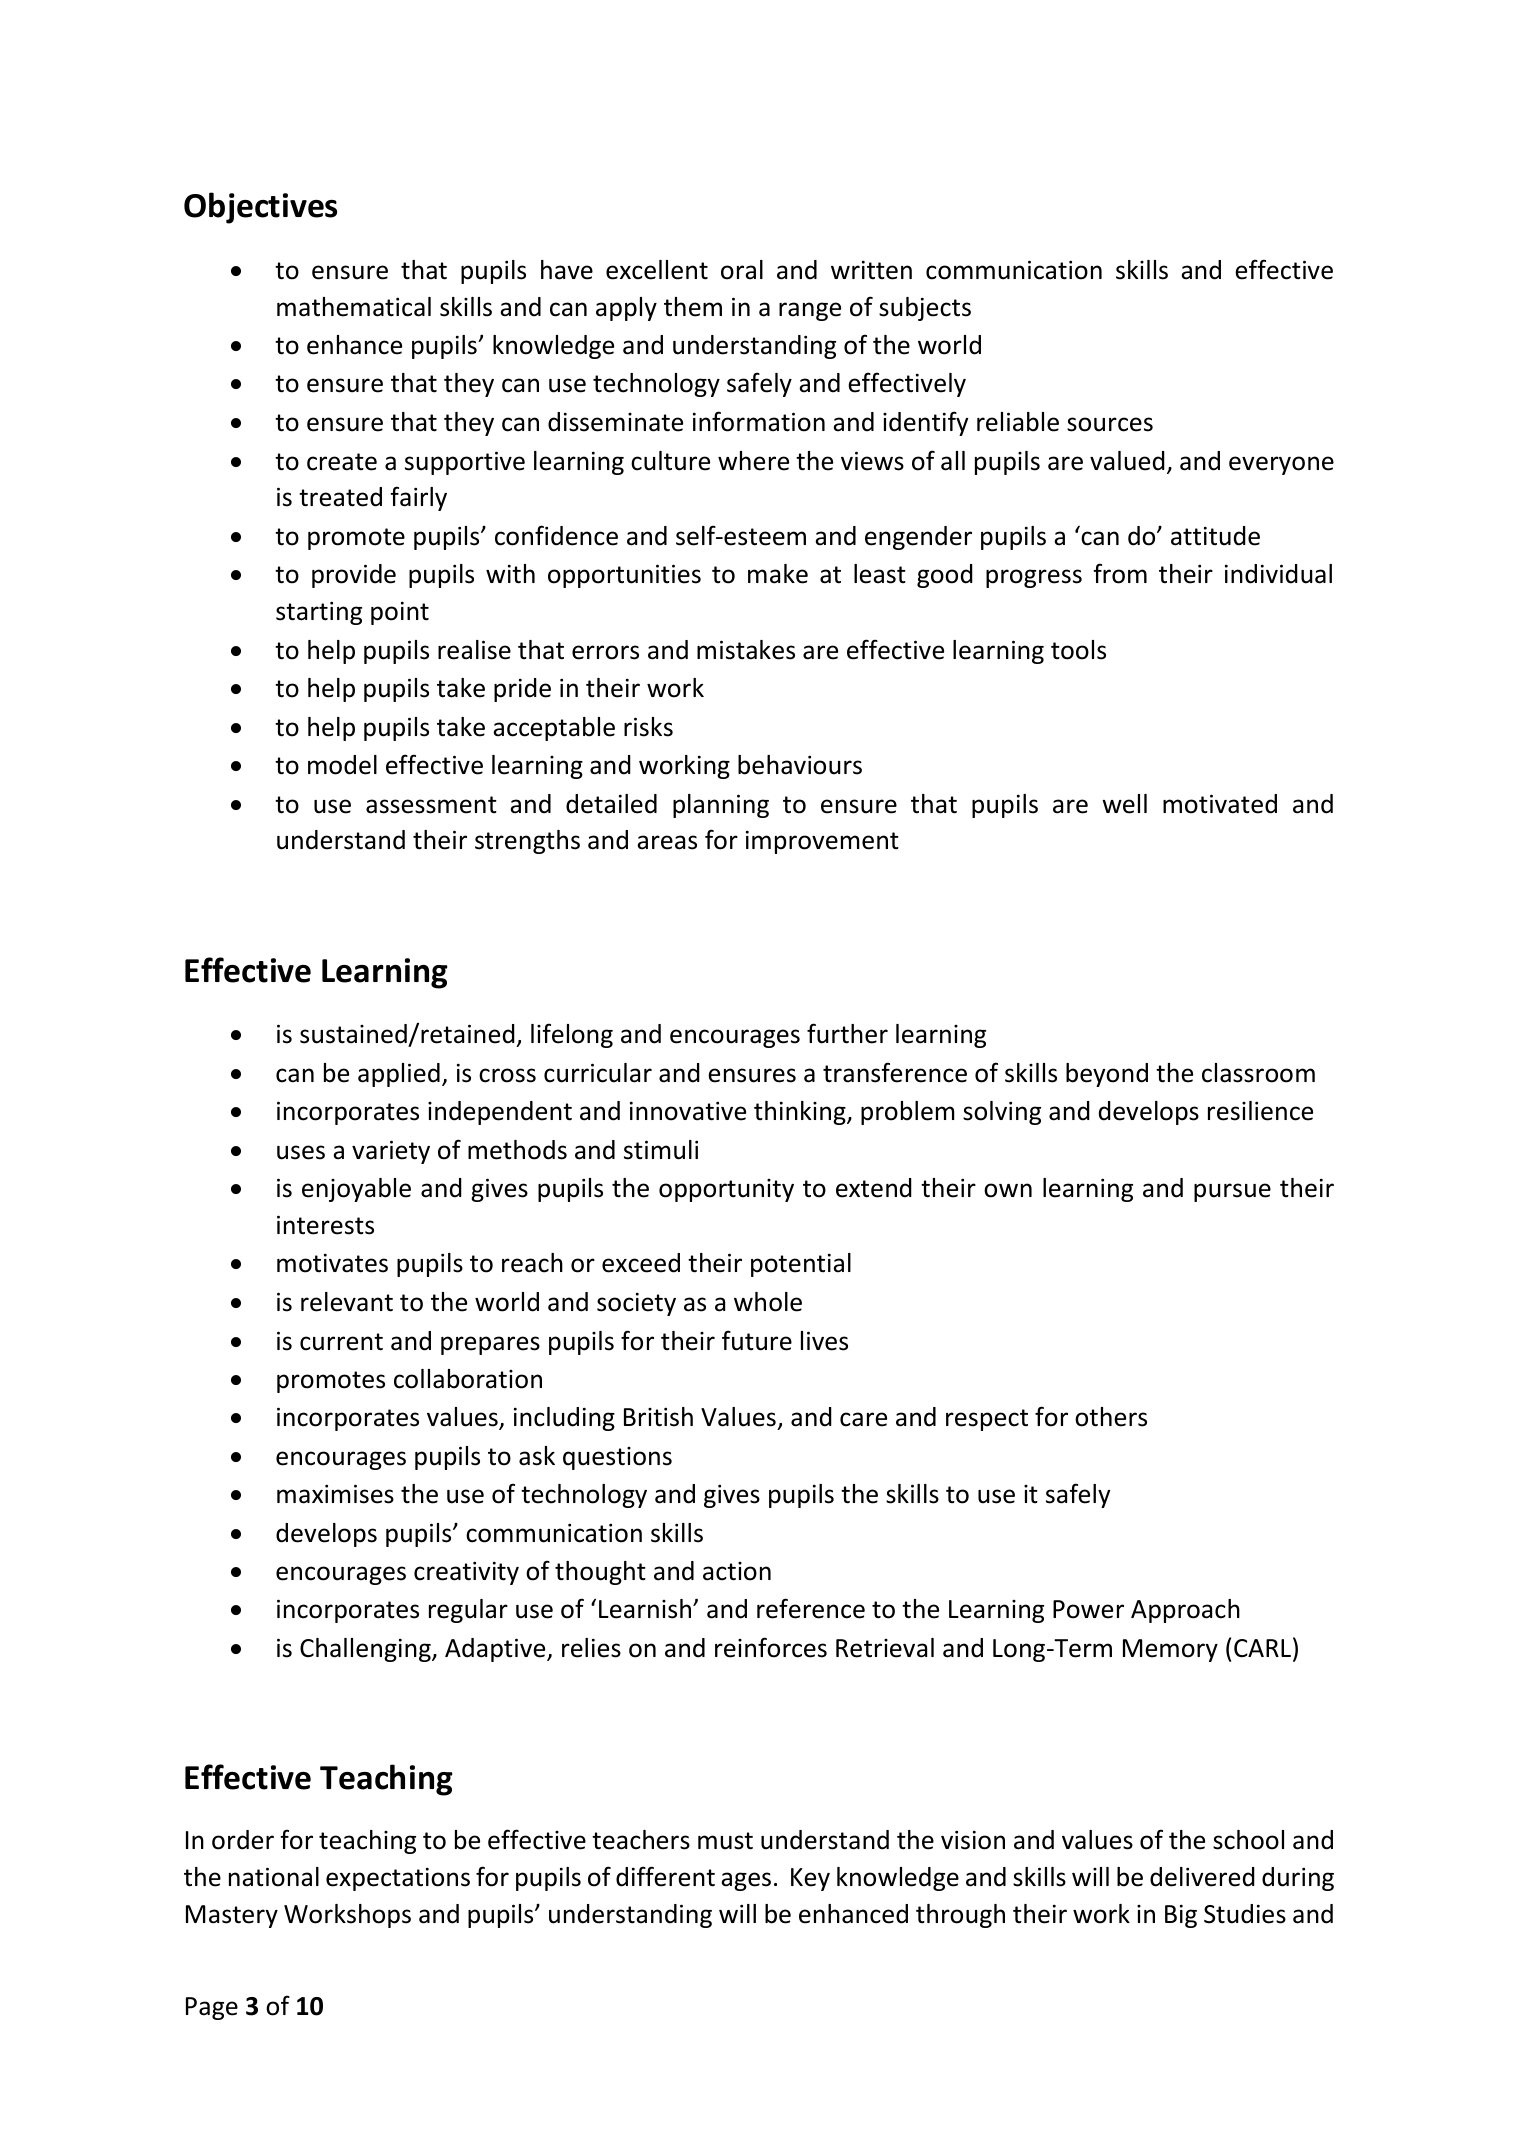  What do you see at coordinates (1185, 1611) in the image?
I see `Approach` at bounding box center [1185, 1611].
